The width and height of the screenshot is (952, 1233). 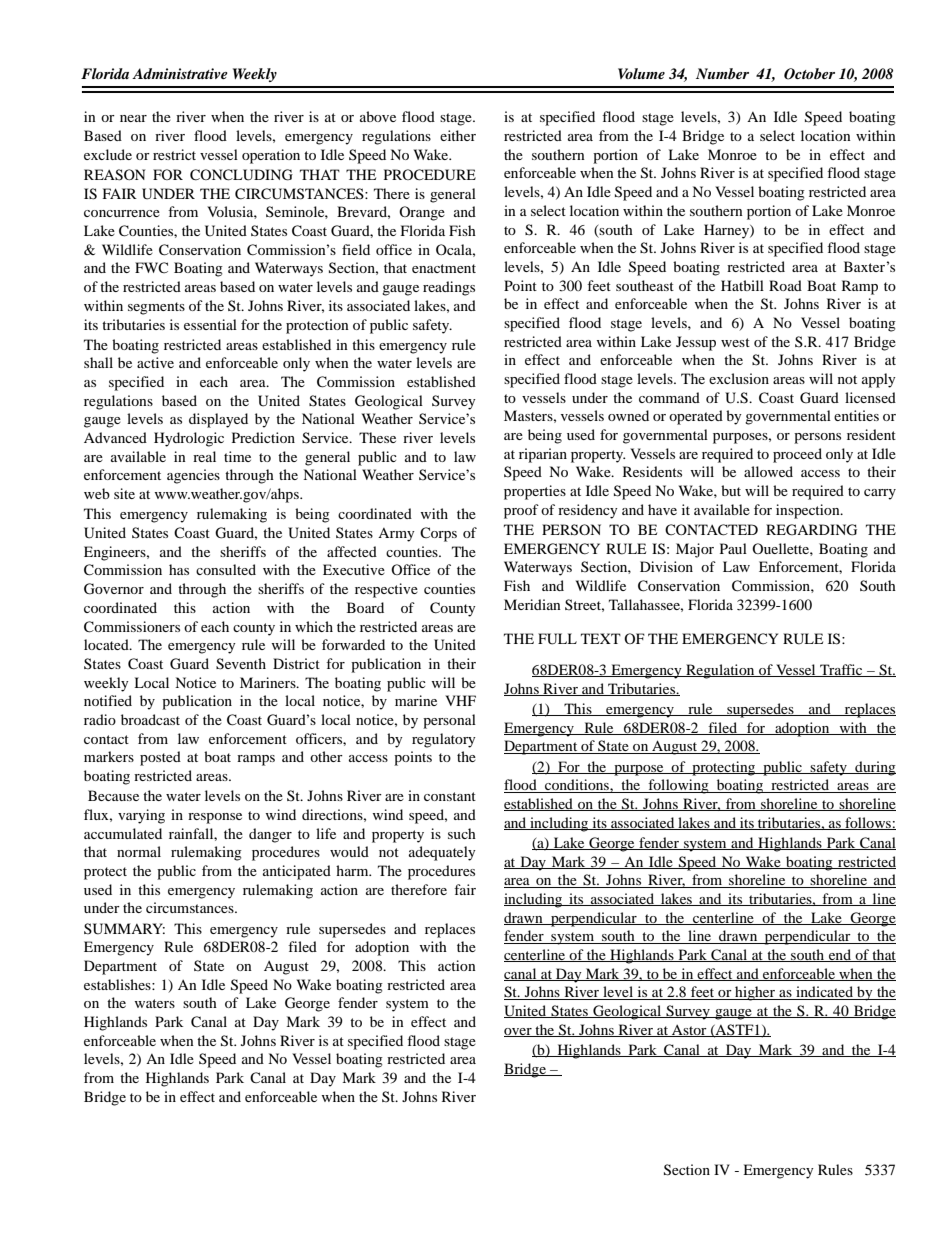 What do you see at coordinates (458, 135) in the screenshot?
I see `either` at bounding box center [458, 135].
